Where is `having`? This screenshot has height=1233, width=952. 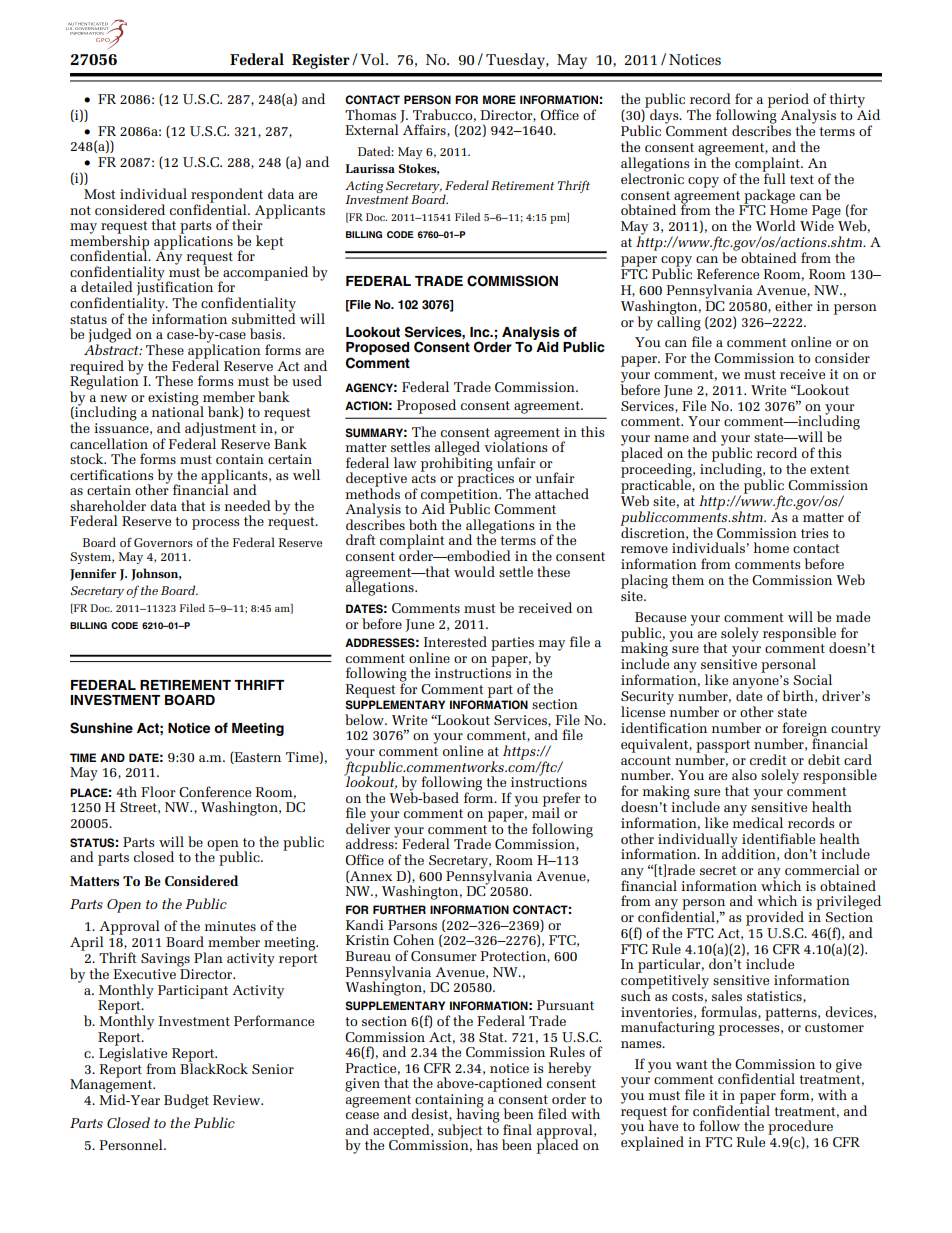
having is located at coordinates (477, 1115).
